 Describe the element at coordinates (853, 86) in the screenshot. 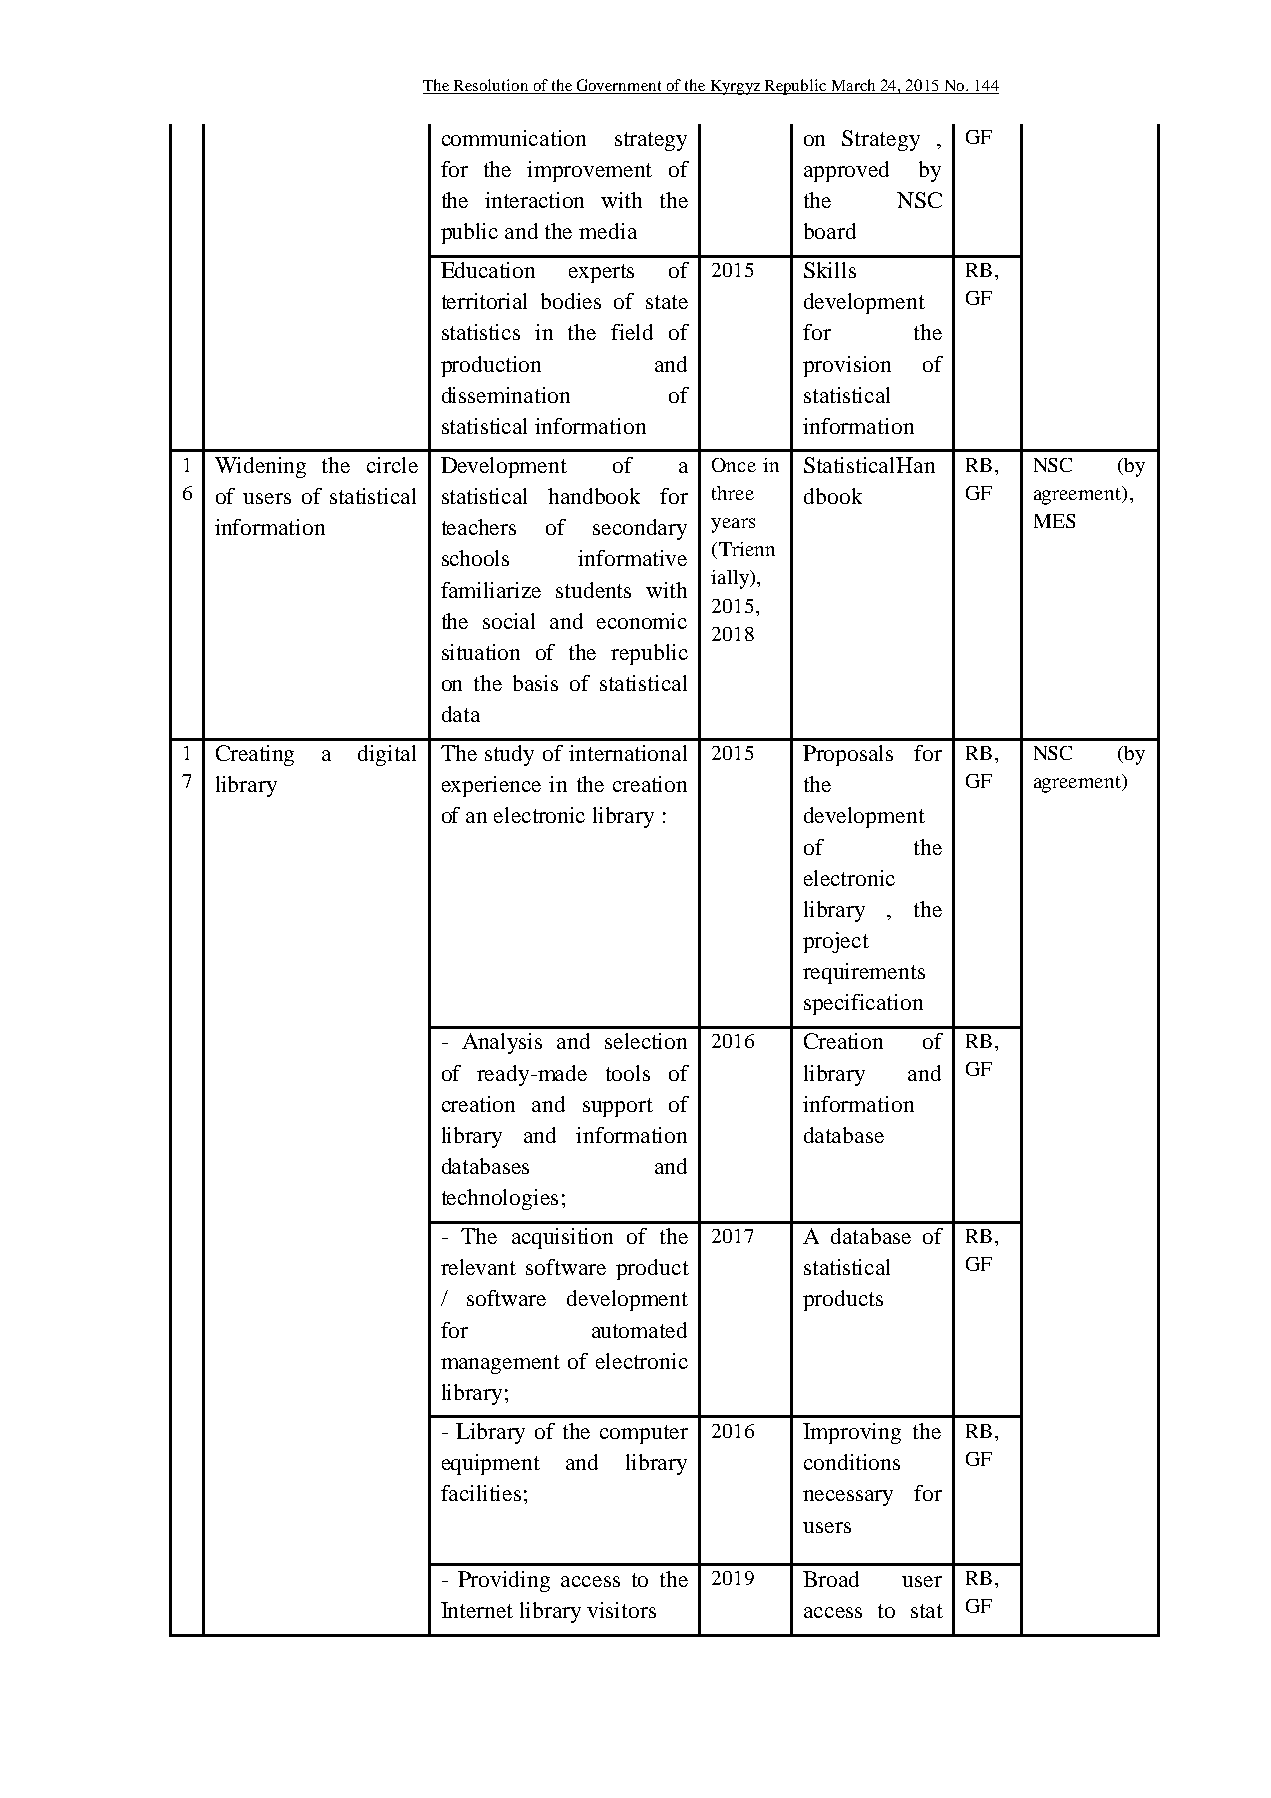

I see `March` at that location.
